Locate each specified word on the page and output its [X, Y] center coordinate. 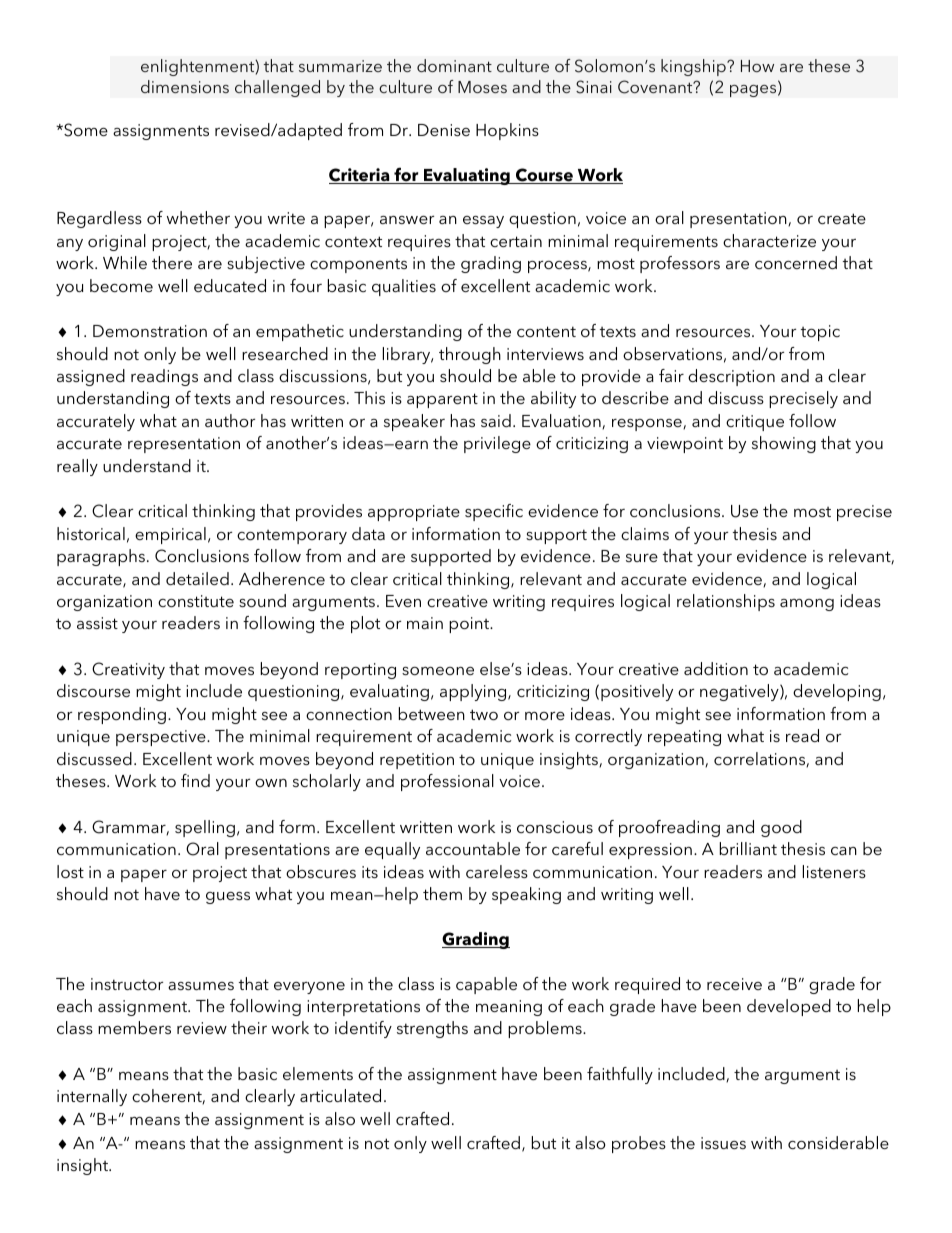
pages [754, 91]
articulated [340, 1095]
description [731, 377]
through [470, 355]
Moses [482, 87]
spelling [205, 828]
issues [723, 1143]
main [425, 623]
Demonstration [150, 331]
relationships [726, 602]
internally [92, 1097]
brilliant [748, 848]
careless [497, 871]
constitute [196, 601]
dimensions [185, 86]
